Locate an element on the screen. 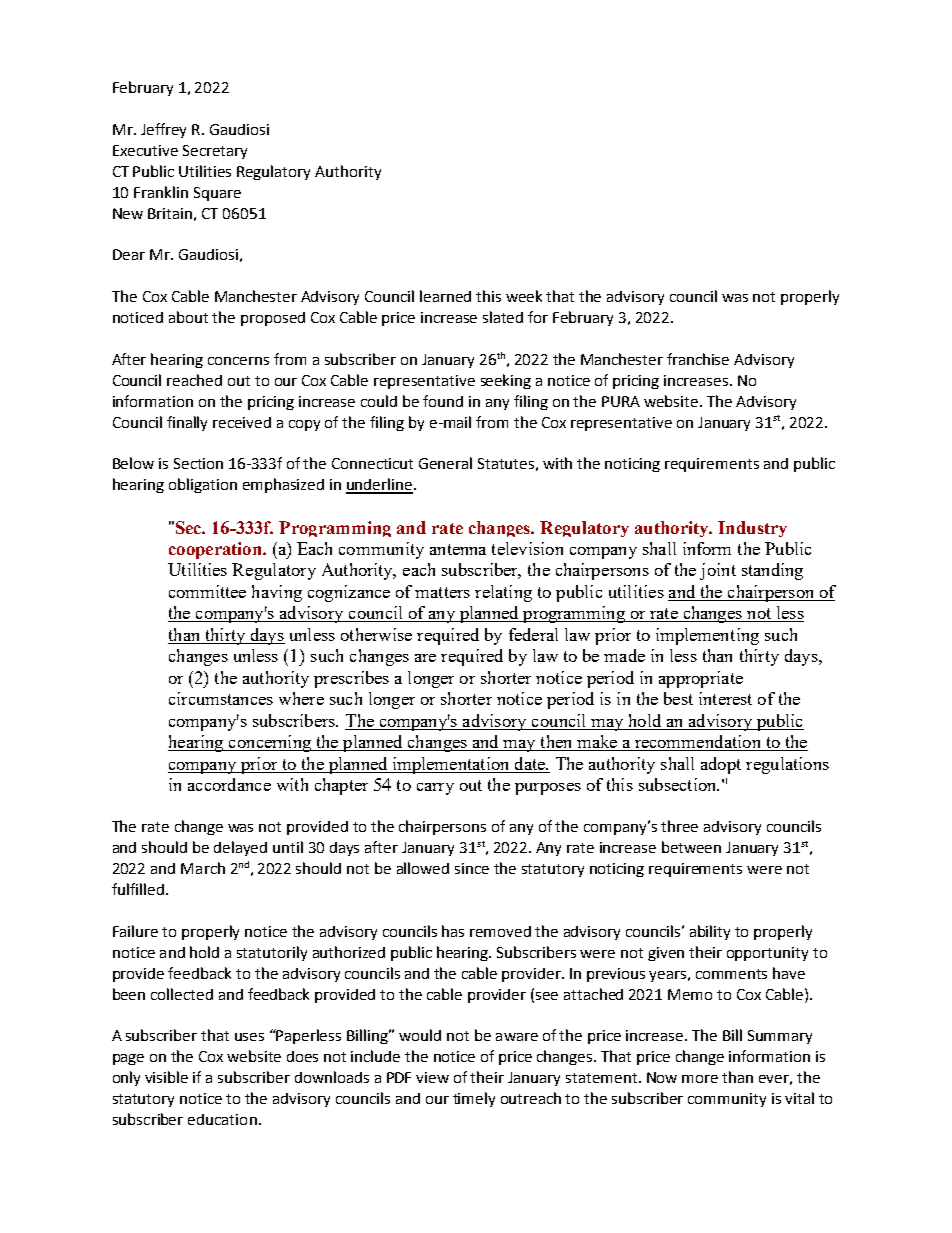 The height and width of the screenshot is (1233, 952). franchise is located at coordinates (698, 359).
